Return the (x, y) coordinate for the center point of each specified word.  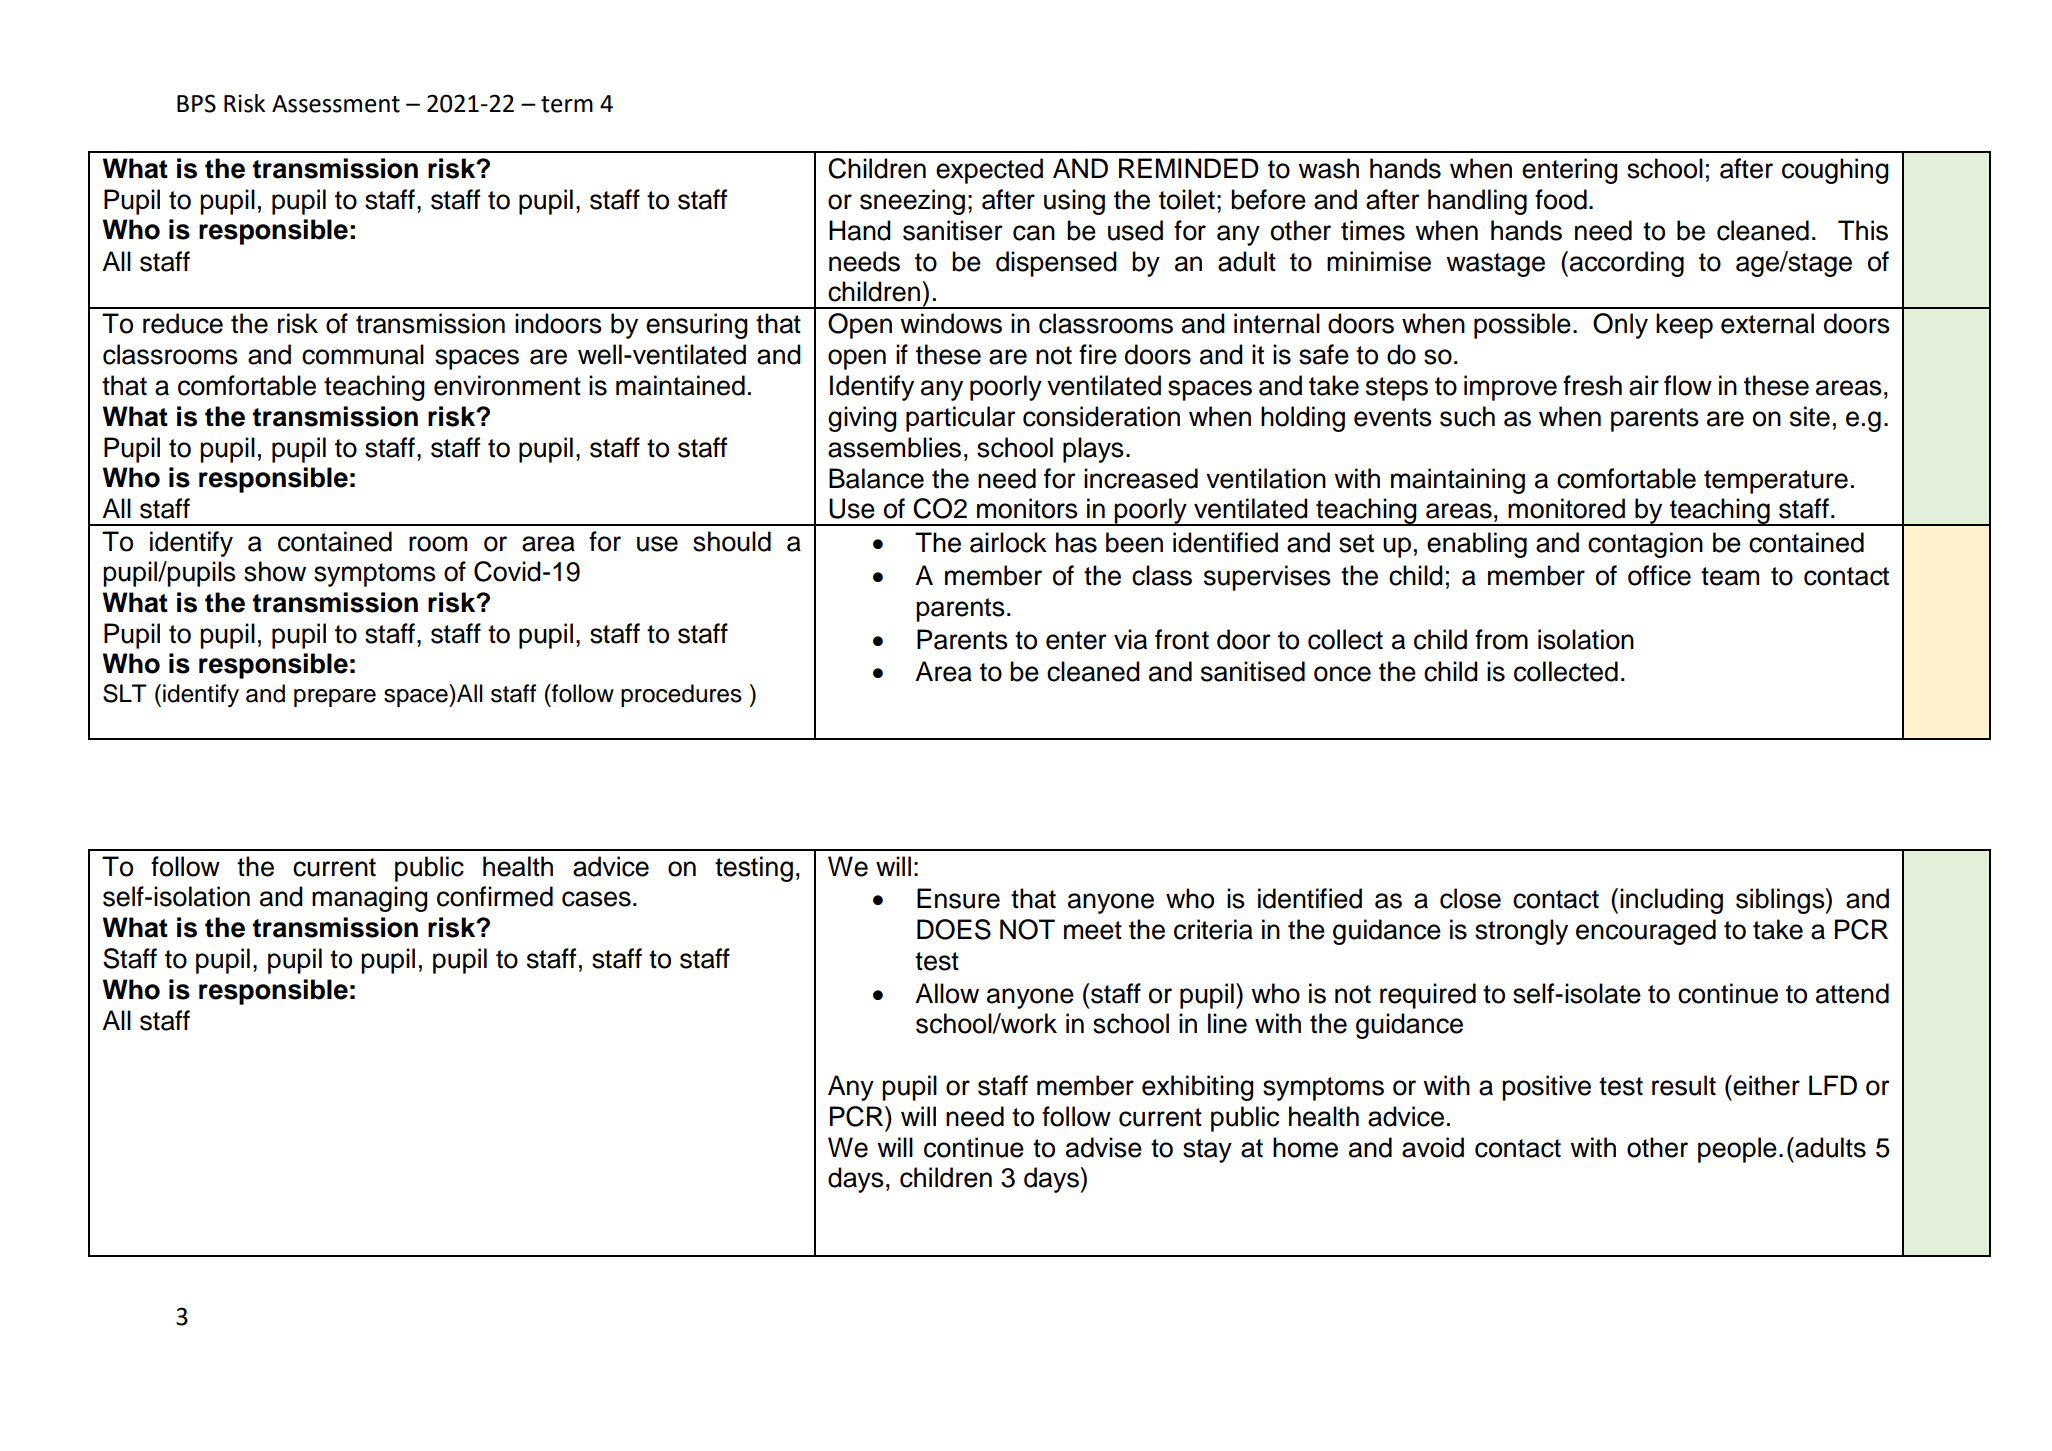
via (1130, 639)
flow (1688, 385)
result (1684, 1085)
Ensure (958, 898)
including (1671, 901)
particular (961, 419)
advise (1104, 1147)
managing (370, 899)
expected (989, 171)
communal (363, 354)
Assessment (336, 104)
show (275, 571)
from (1501, 639)
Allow (947, 993)
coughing (1835, 171)
